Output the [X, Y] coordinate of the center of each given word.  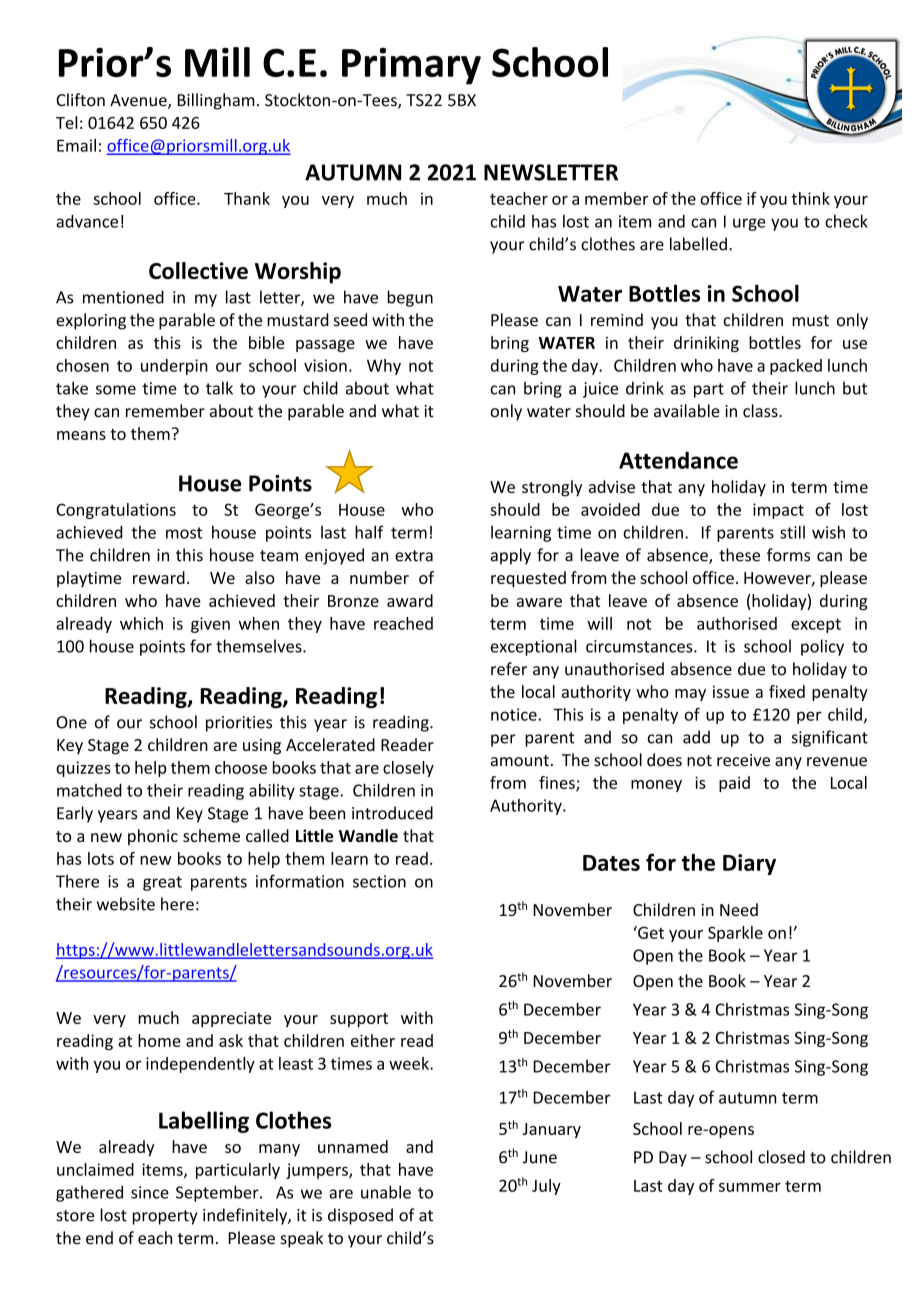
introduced [392, 813]
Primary [411, 66]
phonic [153, 837]
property [165, 1217]
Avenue [139, 101]
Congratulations [116, 511]
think [810, 198]
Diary [749, 864]
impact [778, 511]
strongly [552, 488]
